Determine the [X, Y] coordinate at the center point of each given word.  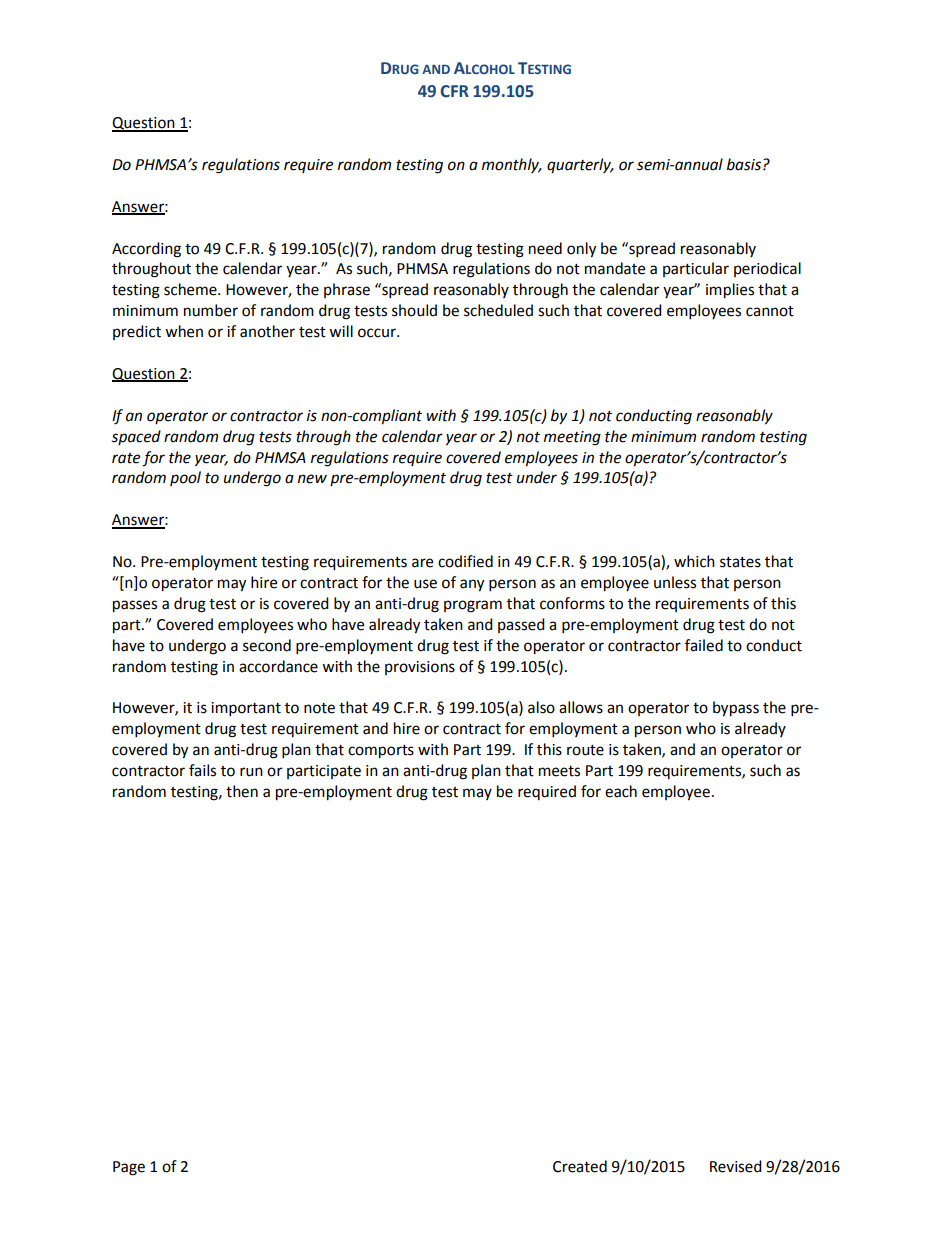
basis [744, 164]
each [621, 791]
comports [381, 752]
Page [129, 1168]
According [146, 250]
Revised [736, 1166]
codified [465, 561]
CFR [454, 91]
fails [202, 770]
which [694, 561]
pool [185, 478]
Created [580, 1166]
